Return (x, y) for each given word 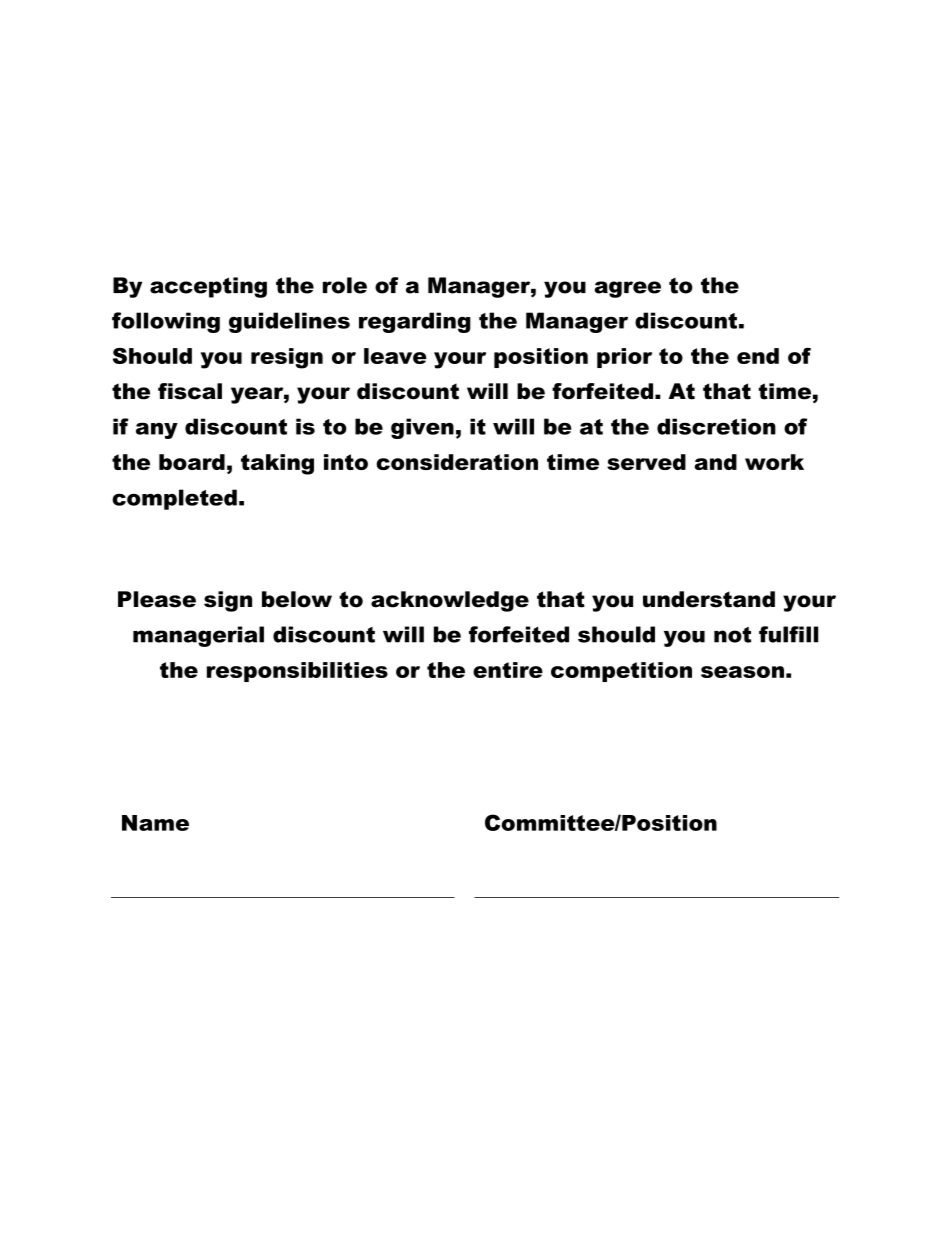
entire (508, 670)
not (732, 635)
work (774, 462)
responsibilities (297, 672)
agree (628, 289)
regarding (415, 322)
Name (155, 823)
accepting (208, 287)
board (192, 462)
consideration (457, 462)
